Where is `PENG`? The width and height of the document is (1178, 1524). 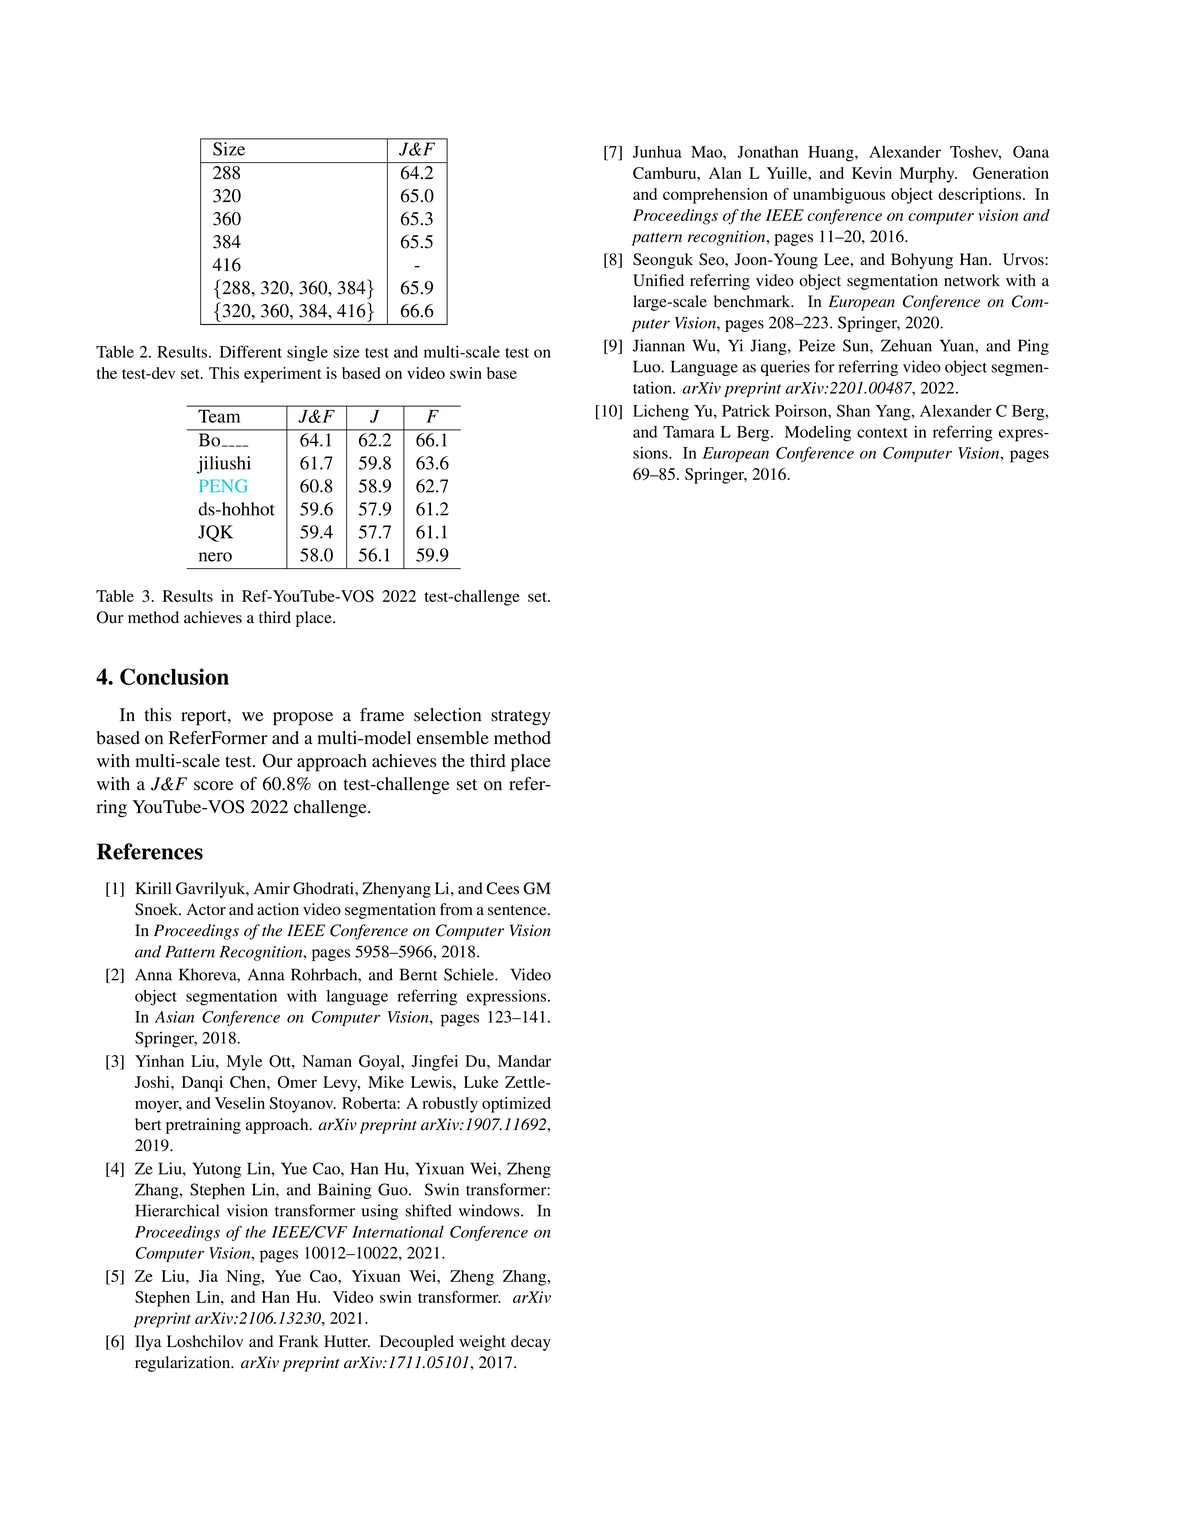 PENG is located at coordinates (223, 486).
